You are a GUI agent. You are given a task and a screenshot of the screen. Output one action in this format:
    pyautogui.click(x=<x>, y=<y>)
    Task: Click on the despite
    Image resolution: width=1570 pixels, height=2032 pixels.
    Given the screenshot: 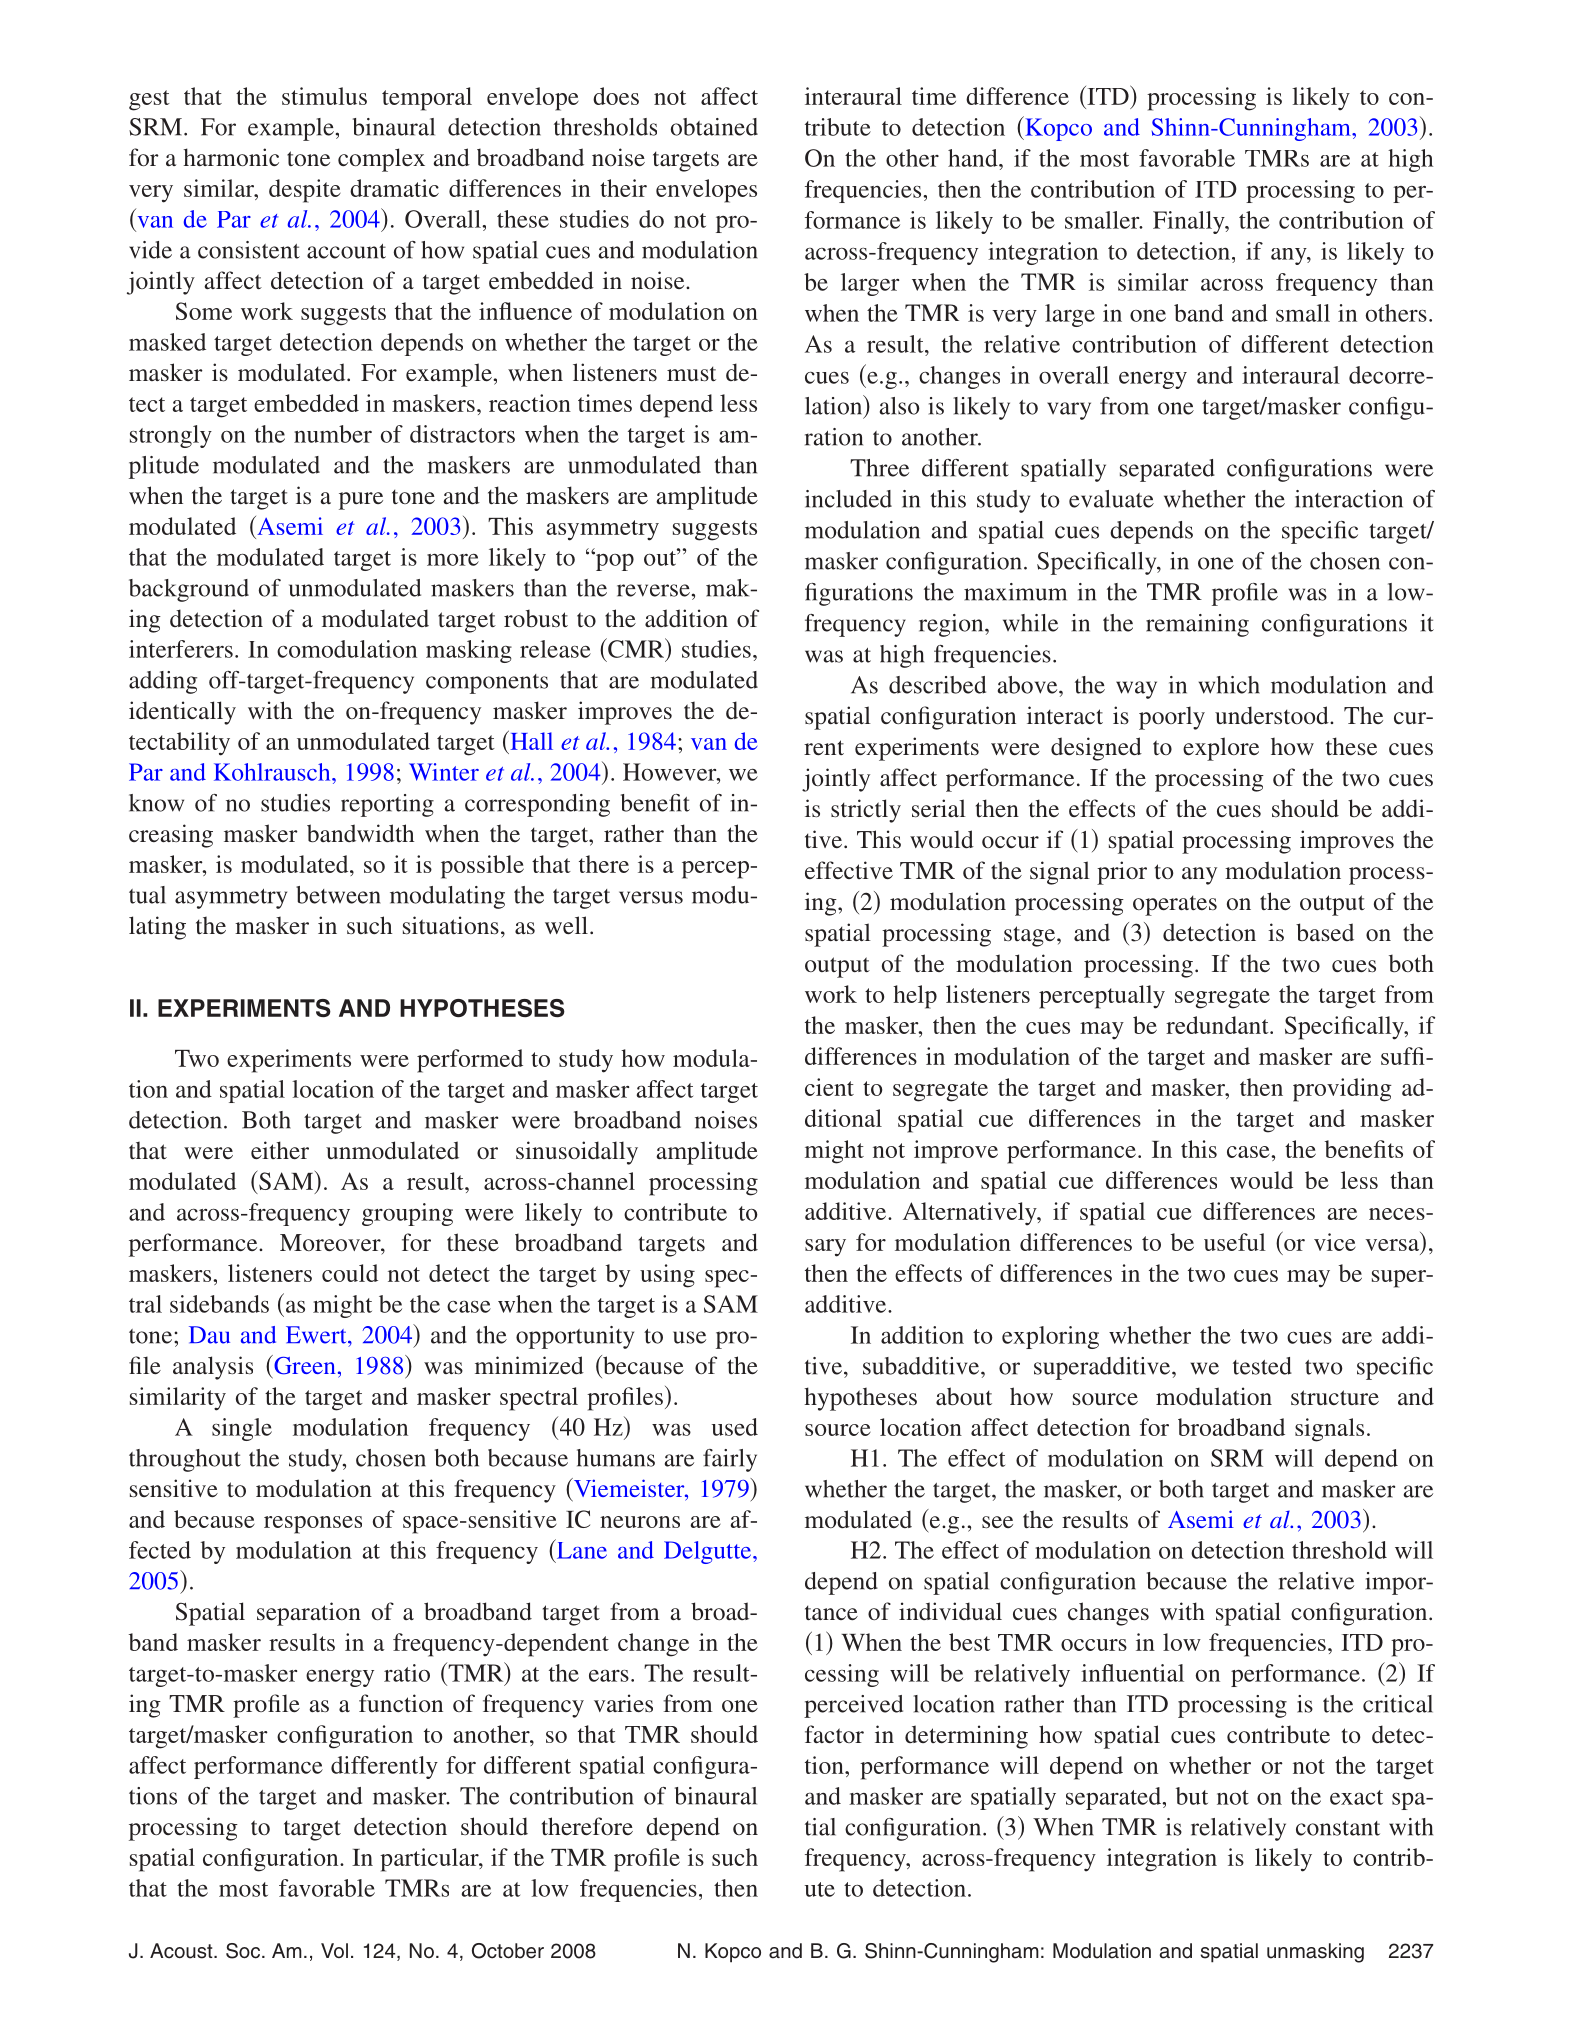 What is the action you would take?
    pyautogui.click(x=305, y=191)
